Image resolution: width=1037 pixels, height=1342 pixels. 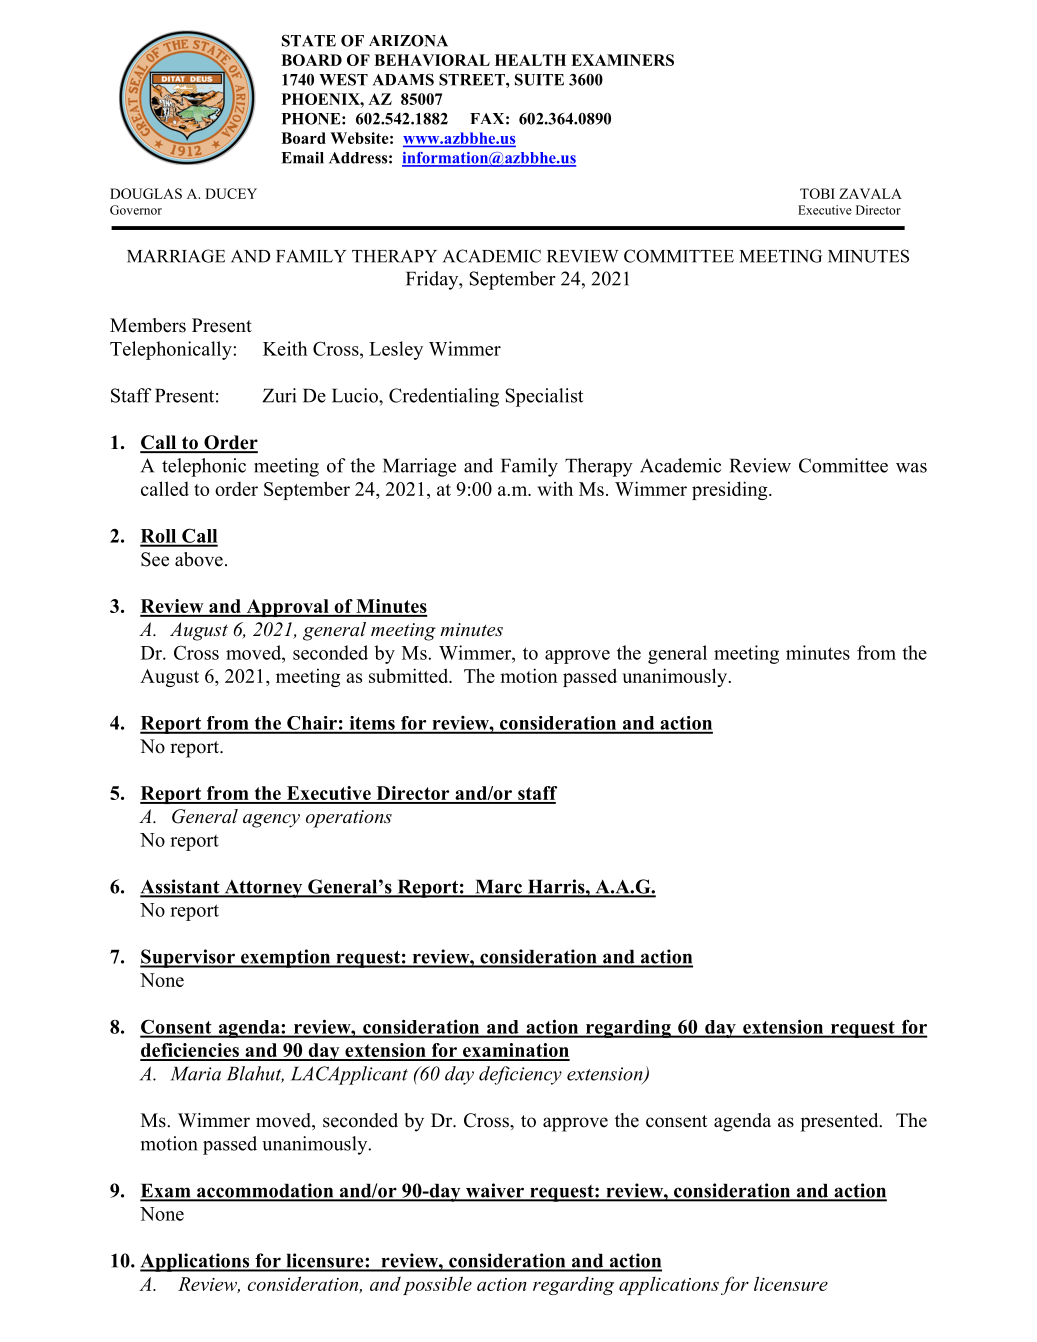 I want to click on Marc, so click(x=498, y=888).
